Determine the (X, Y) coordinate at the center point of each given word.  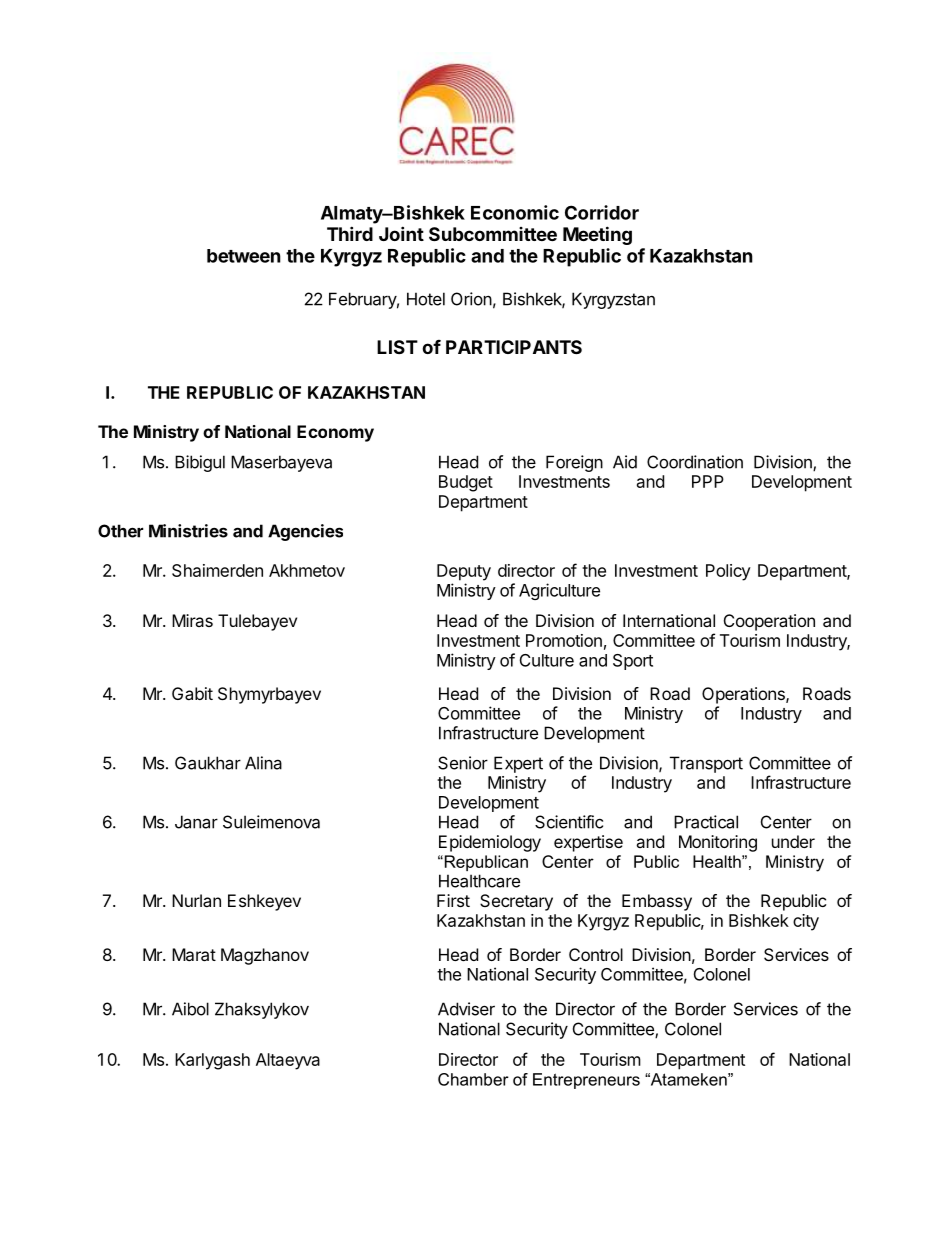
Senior (463, 763)
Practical (706, 822)
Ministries (188, 531)
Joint (401, 233)
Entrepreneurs (586, 1081)
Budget (466, 483)
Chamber (473, 1079)
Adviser (466, 1009)
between (244, 256)
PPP (708, 481)
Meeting (597, 235)
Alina (263, 763)
